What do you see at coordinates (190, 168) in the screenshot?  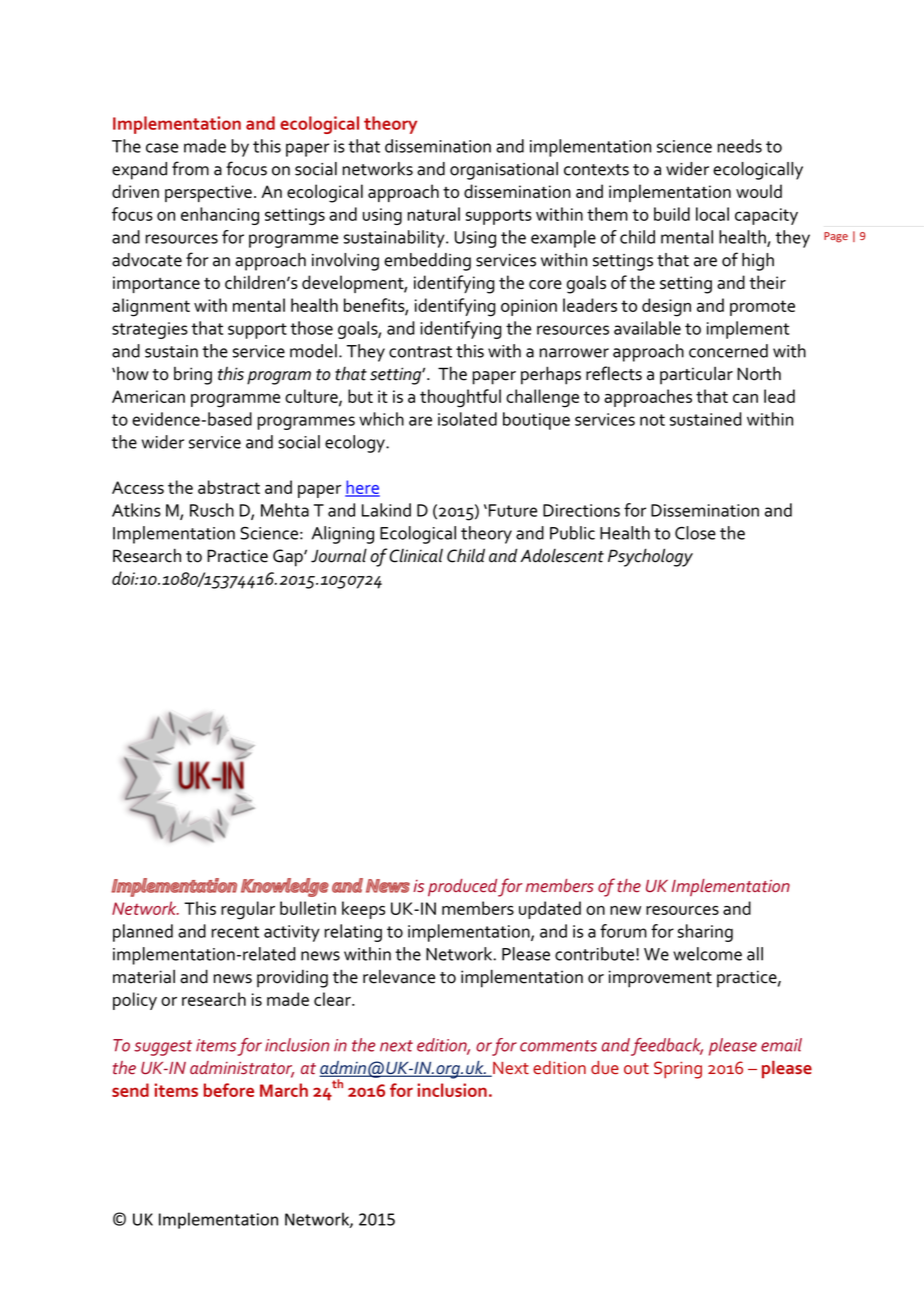 I see `from` at bounding box center [190, 168].
